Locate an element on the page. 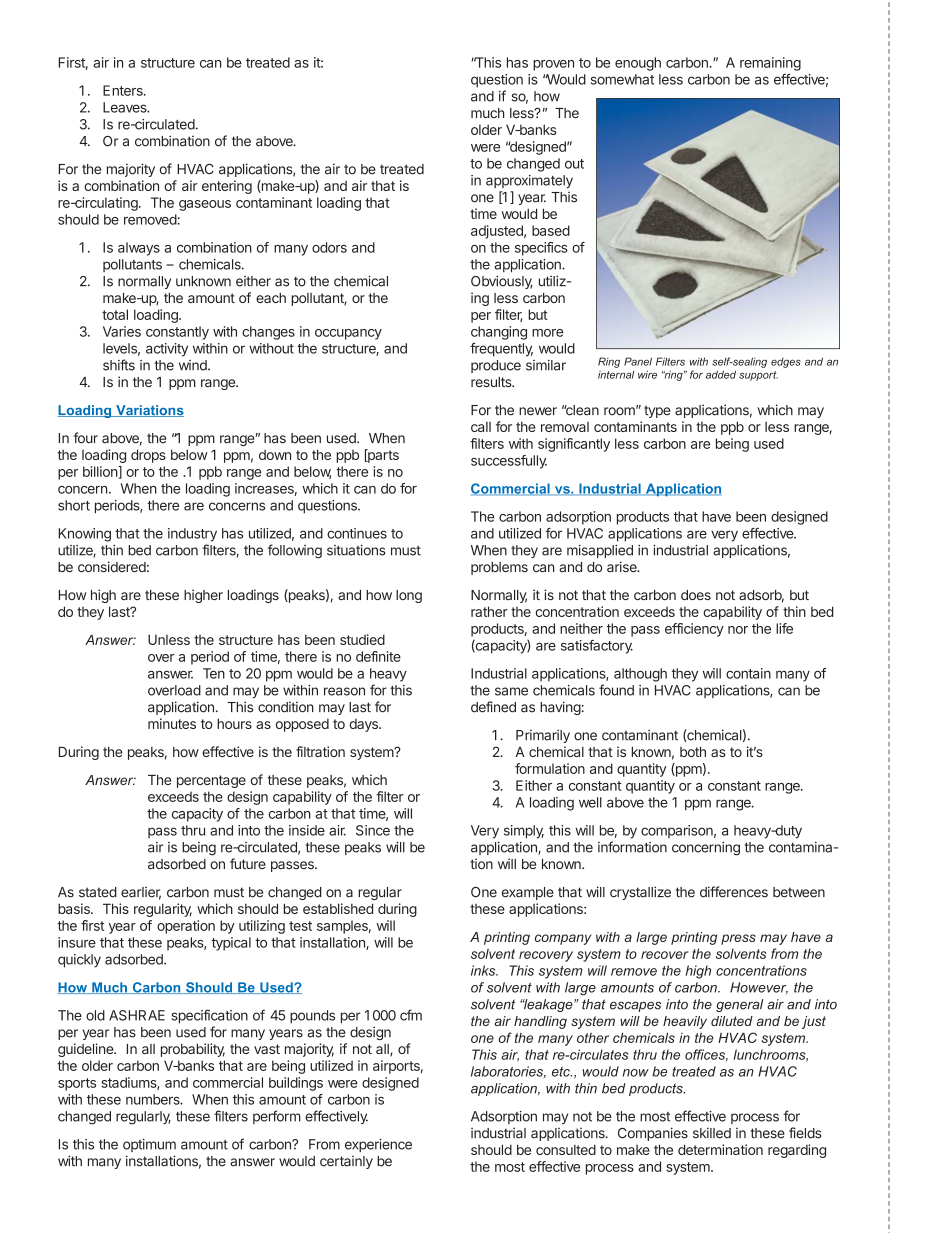 Image resolution: width=952 pixels, height=1233 pixels. optimum is located at coordinates (149, 1145).
